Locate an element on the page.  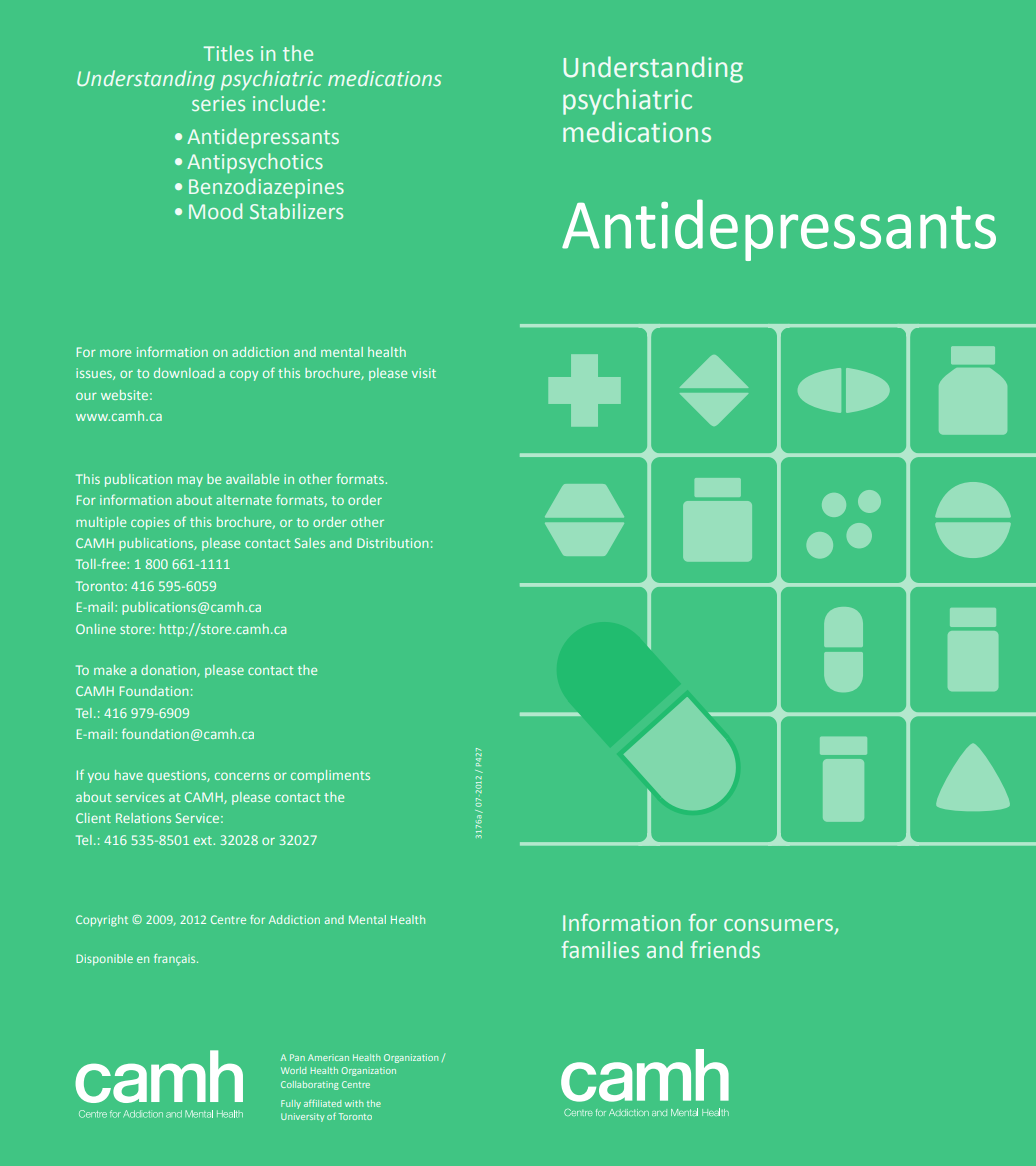
series is located at coordinates (218, 103).
